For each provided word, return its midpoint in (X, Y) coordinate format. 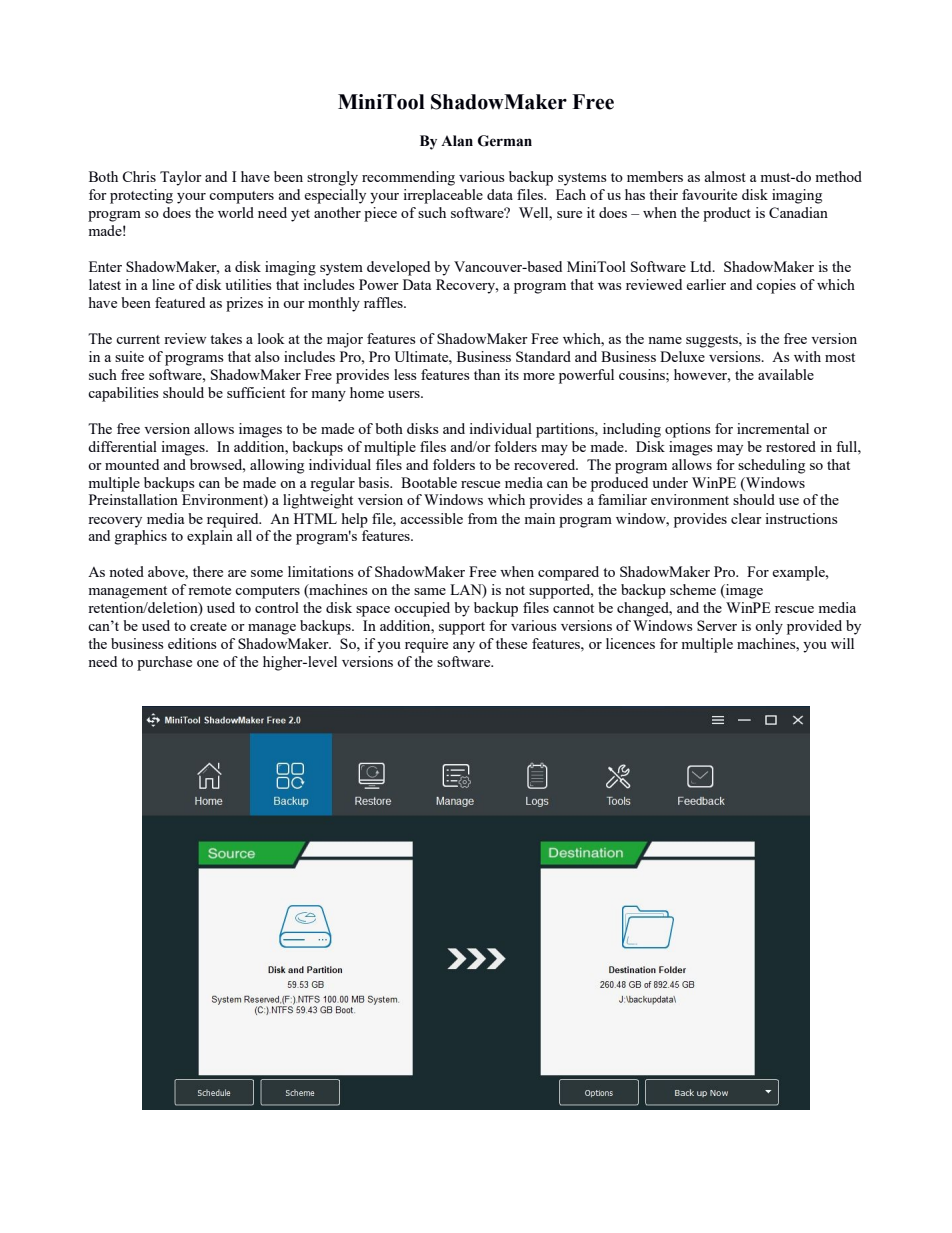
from (482, 518)
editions (192, 643)
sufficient (256, 392)
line (163, 284)
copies (776, 286)
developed (398, 268)
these (511, 643)
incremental (773, 428)
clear (746, 518)
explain (210, 537)
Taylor (181, 178)
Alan (457, 141)
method (838, 176)
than (487, 374)
